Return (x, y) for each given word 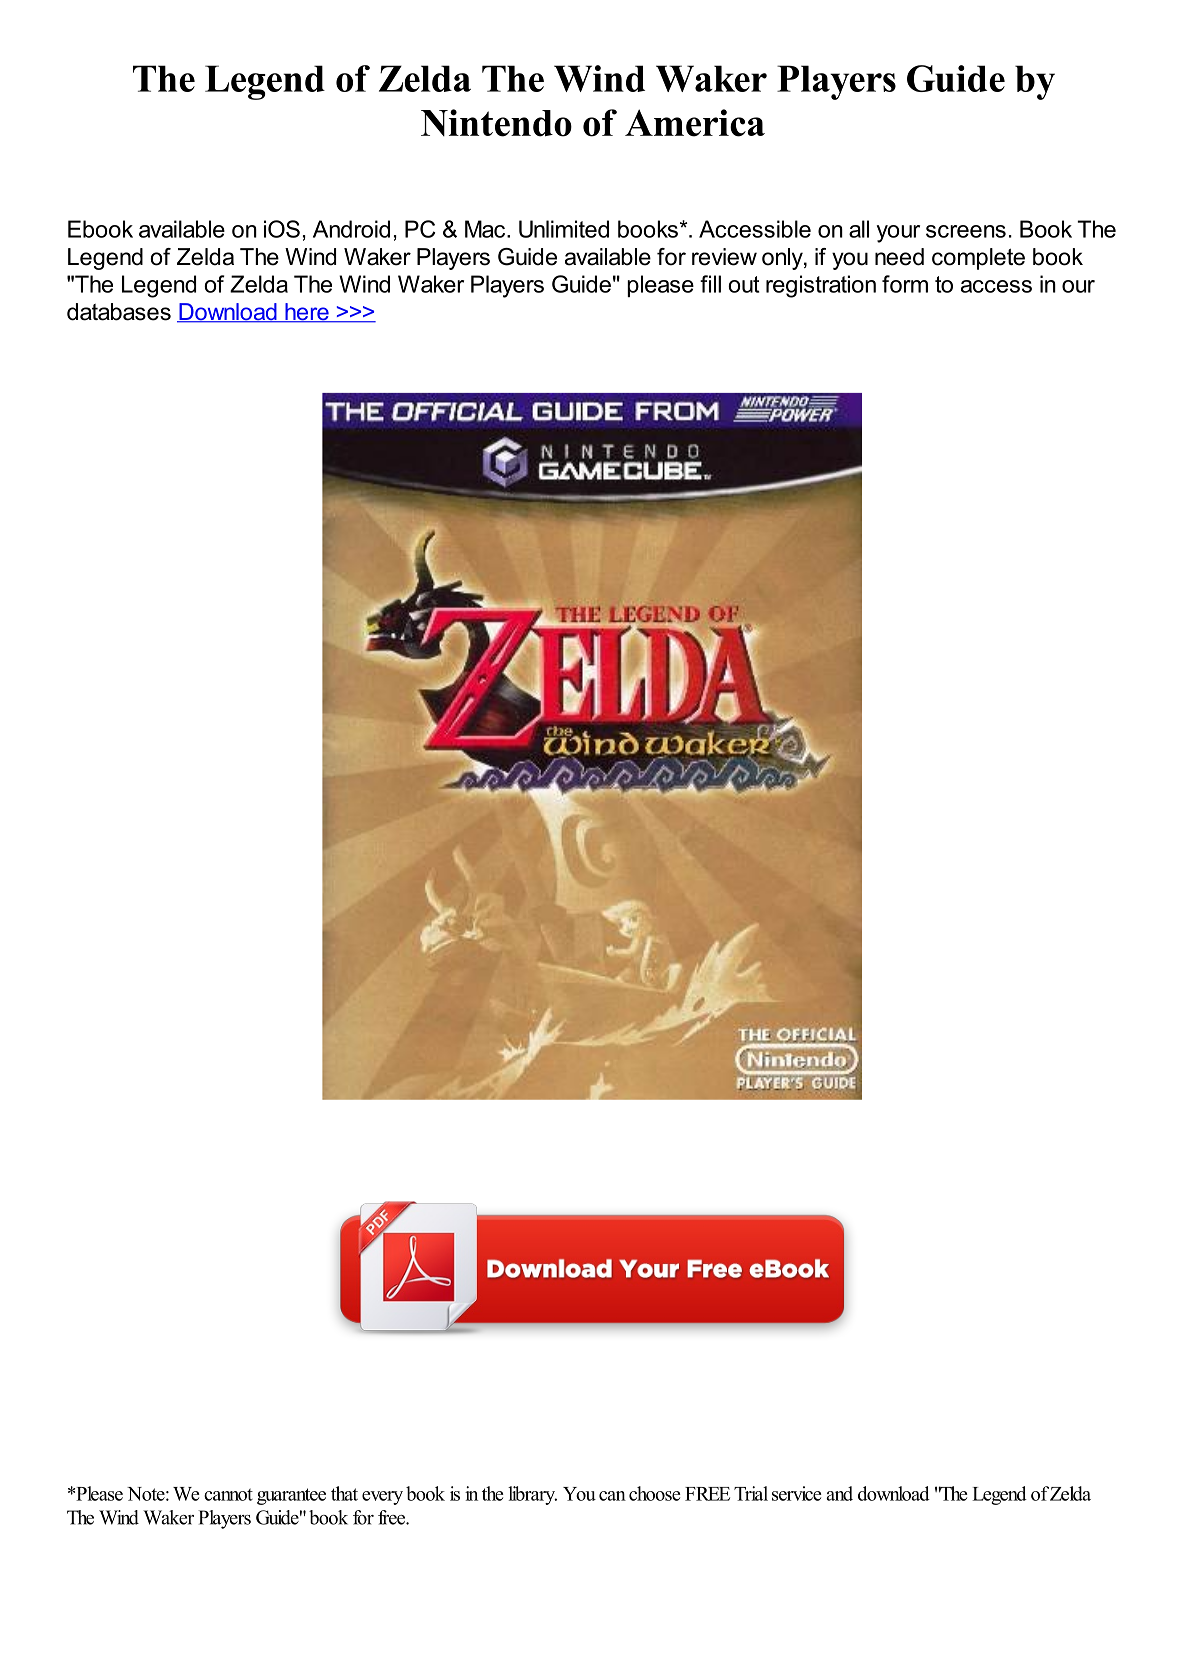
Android (351, 229)
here (307, 313)
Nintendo (496, 123)
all (859, 229)
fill (710, 284)
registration (821, 286)
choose (654, 1493)
